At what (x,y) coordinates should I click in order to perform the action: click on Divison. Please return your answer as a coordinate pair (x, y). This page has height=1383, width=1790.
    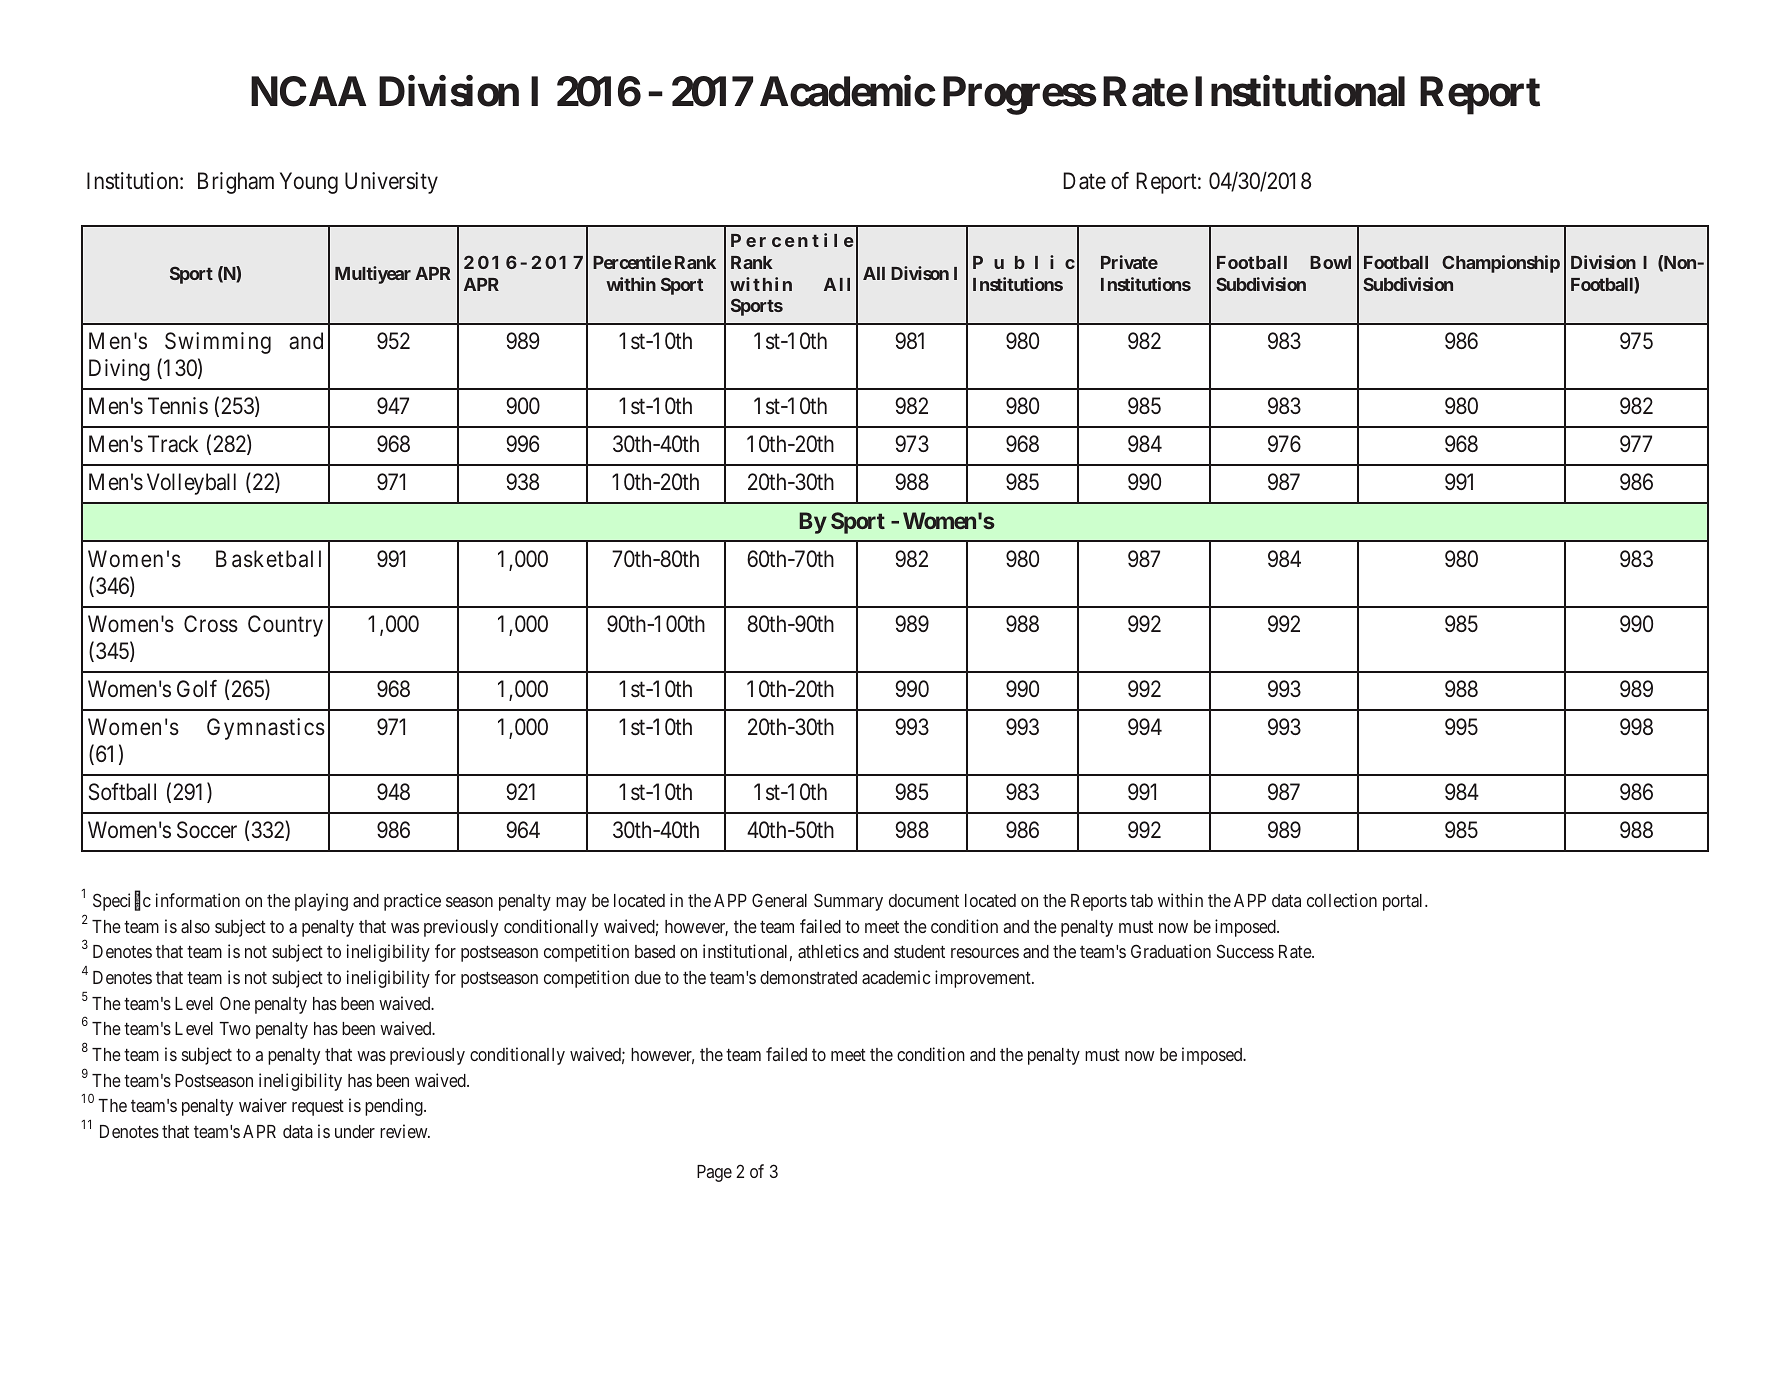
    Looking at the image, I should click on (920, 273).
